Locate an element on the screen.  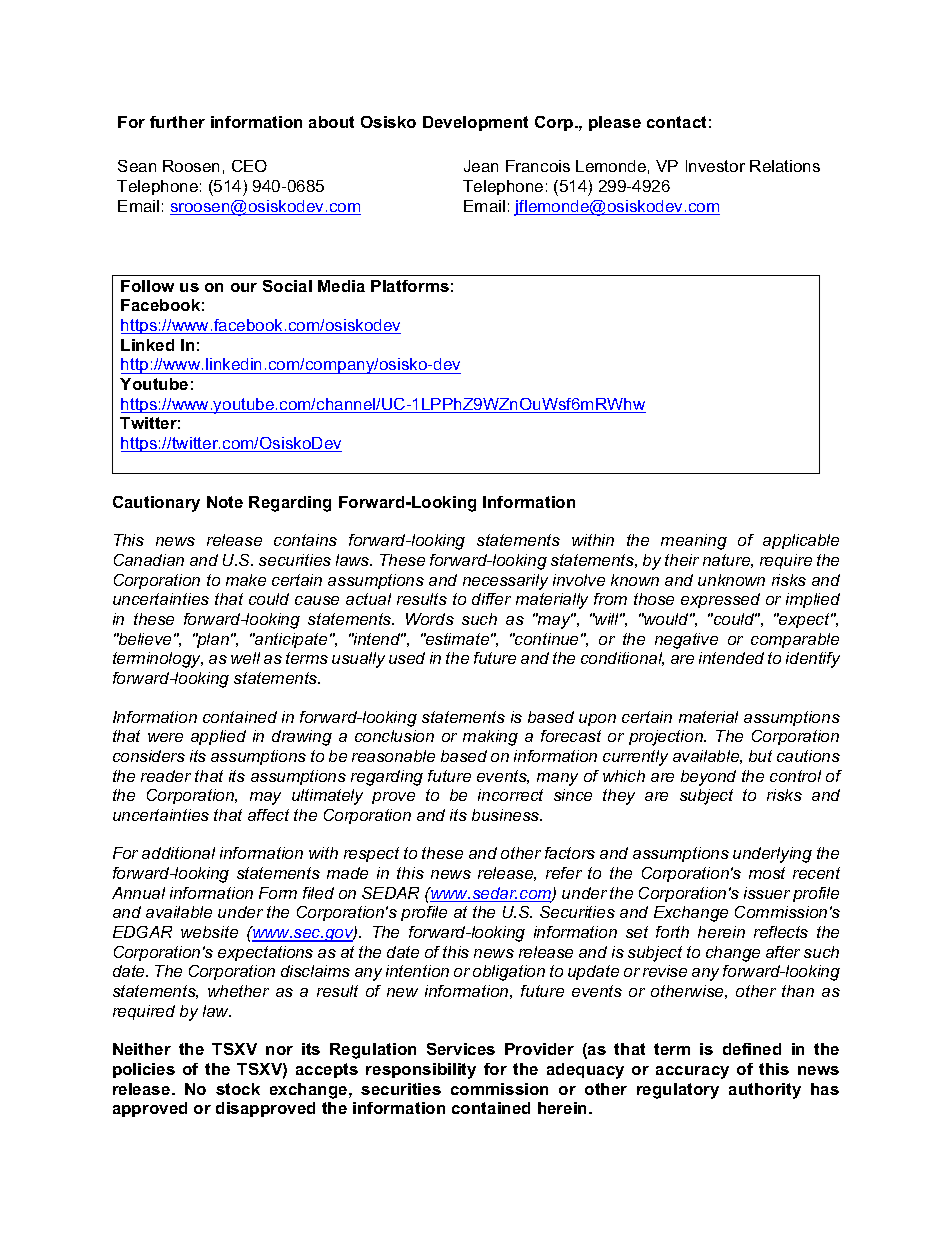
Services is located at coordinates (461, 1049).
